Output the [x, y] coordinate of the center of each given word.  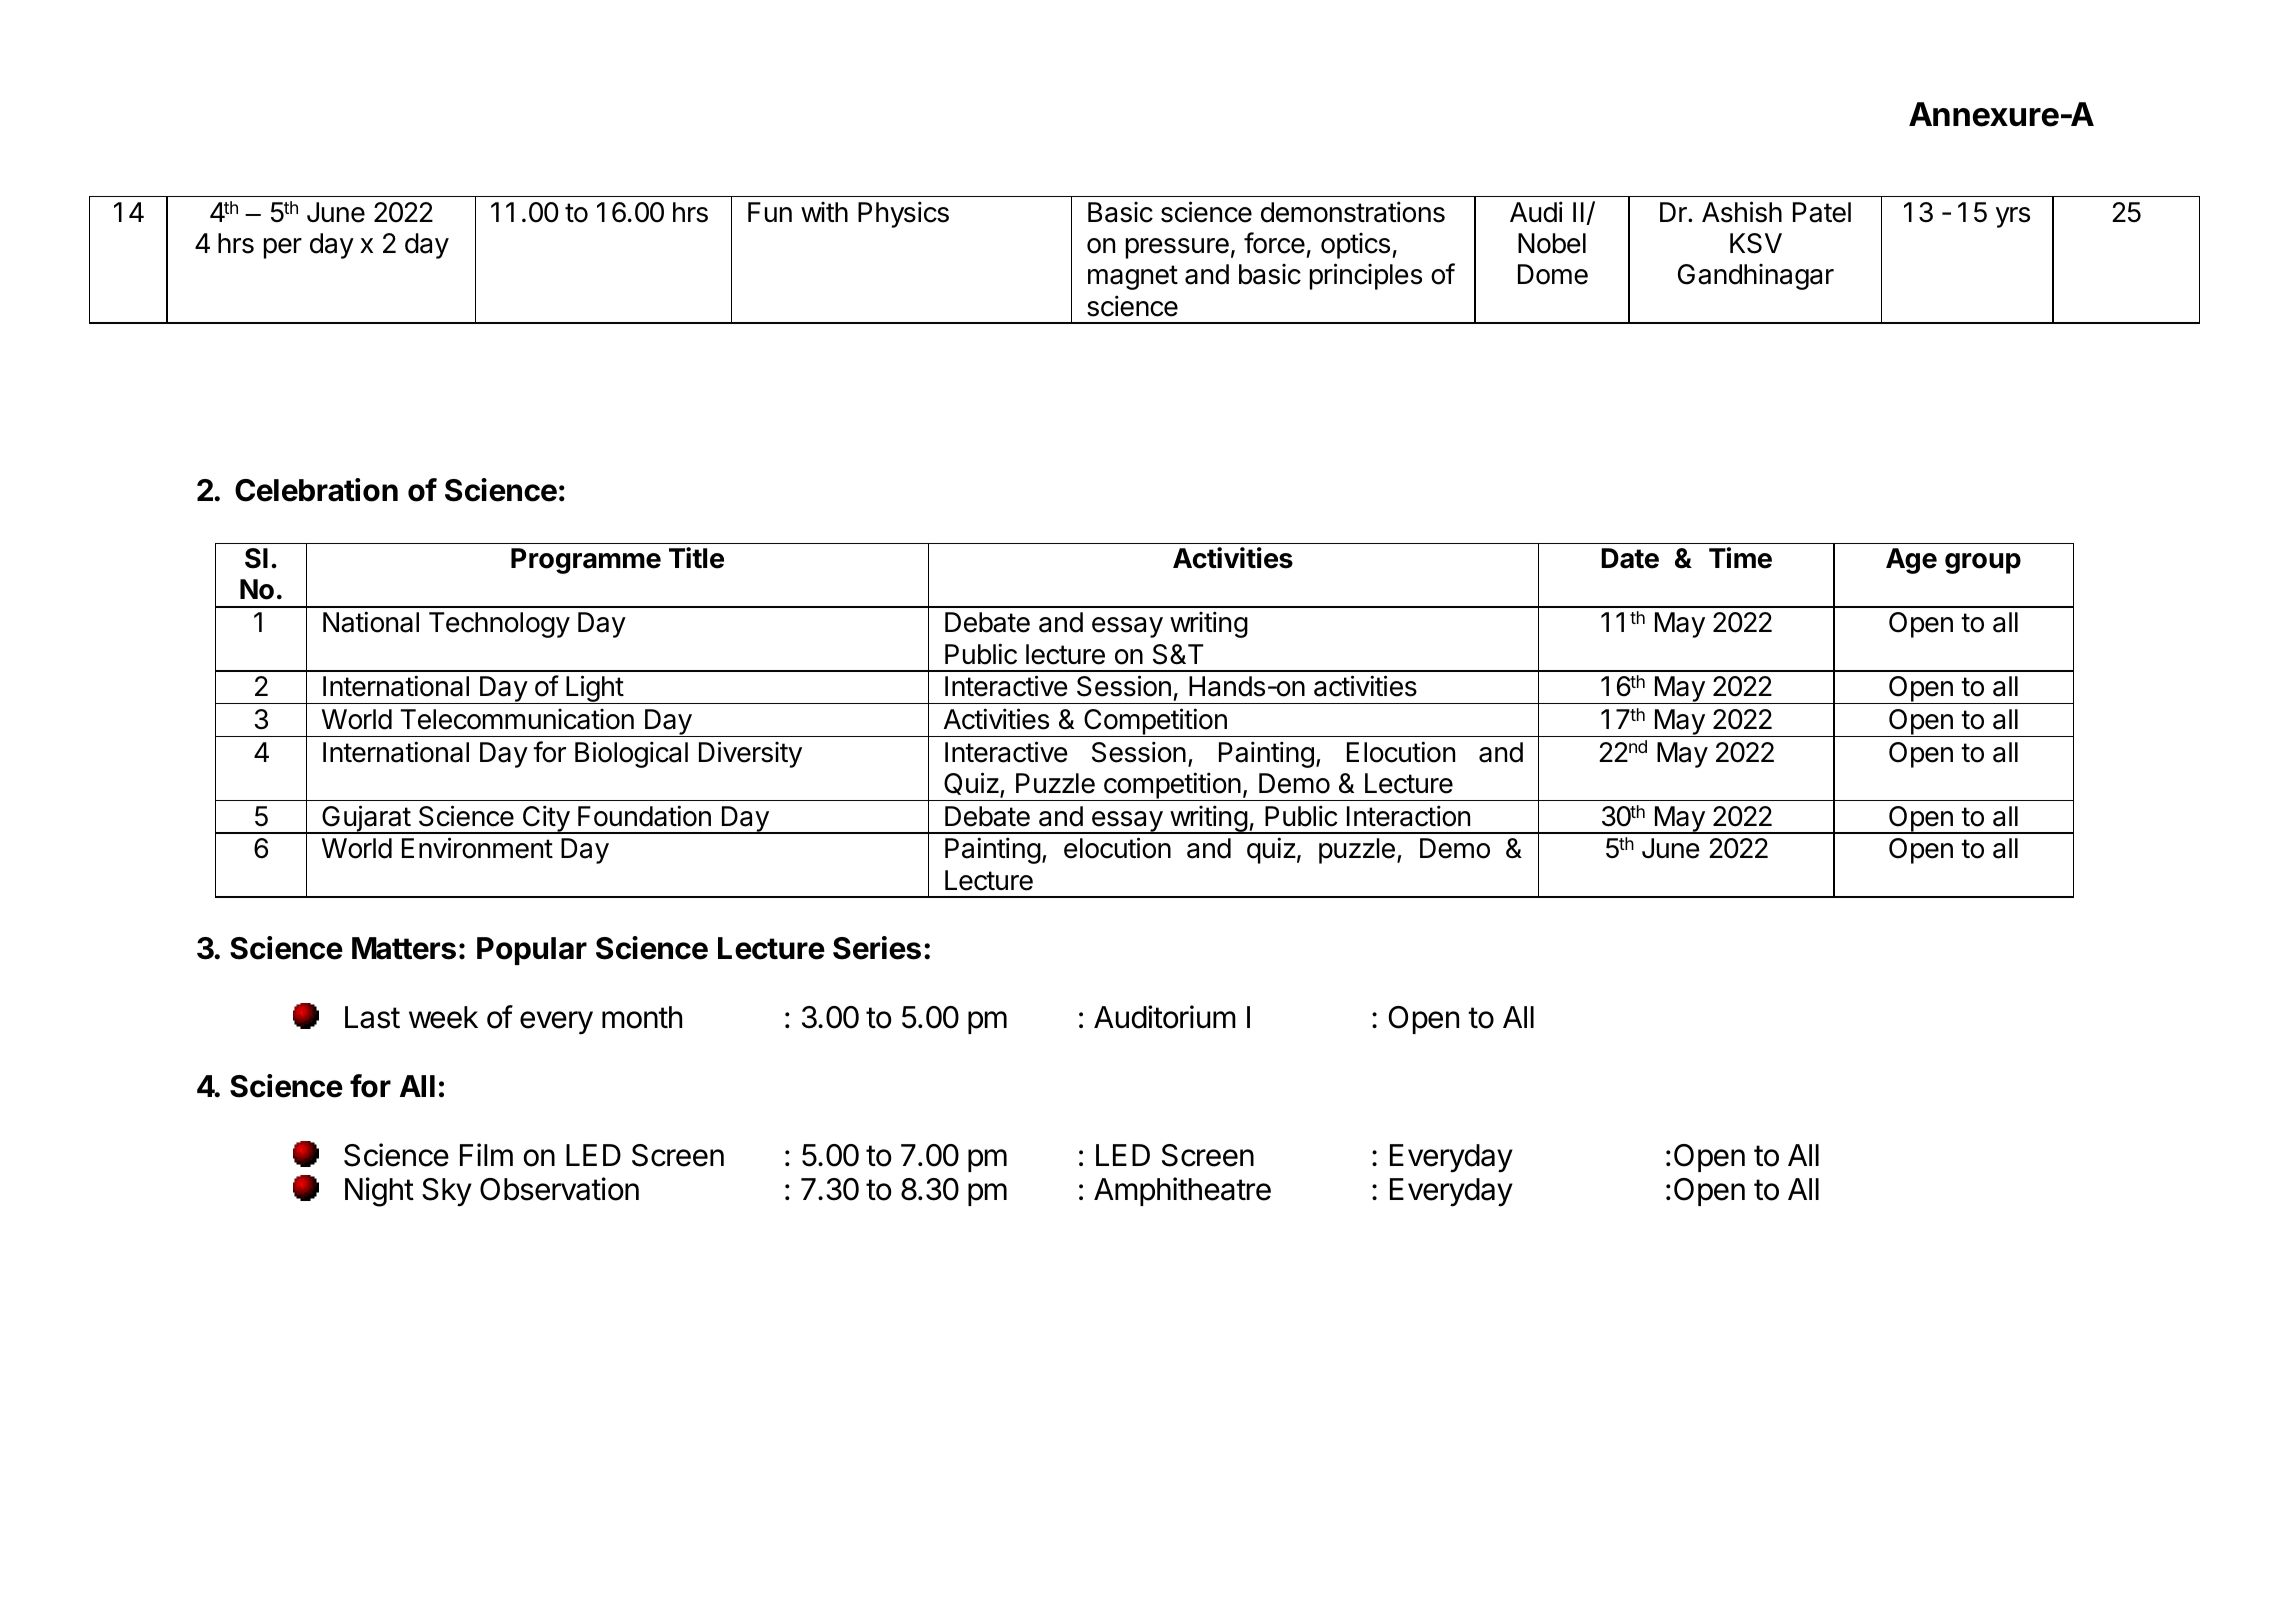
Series [877, 948]
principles [1366, 276]
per [283, 248]
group [1983, 563]
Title [696, 558]
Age [1911, 561]
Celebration [316, 490]
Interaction [1408, 816]
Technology [499, 625]
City [545, 819]
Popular [532, 951]
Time [1740, 558]
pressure [1177, 248]
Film [486, 1154]
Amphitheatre [1182, 1191]
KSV [1756, 243]
